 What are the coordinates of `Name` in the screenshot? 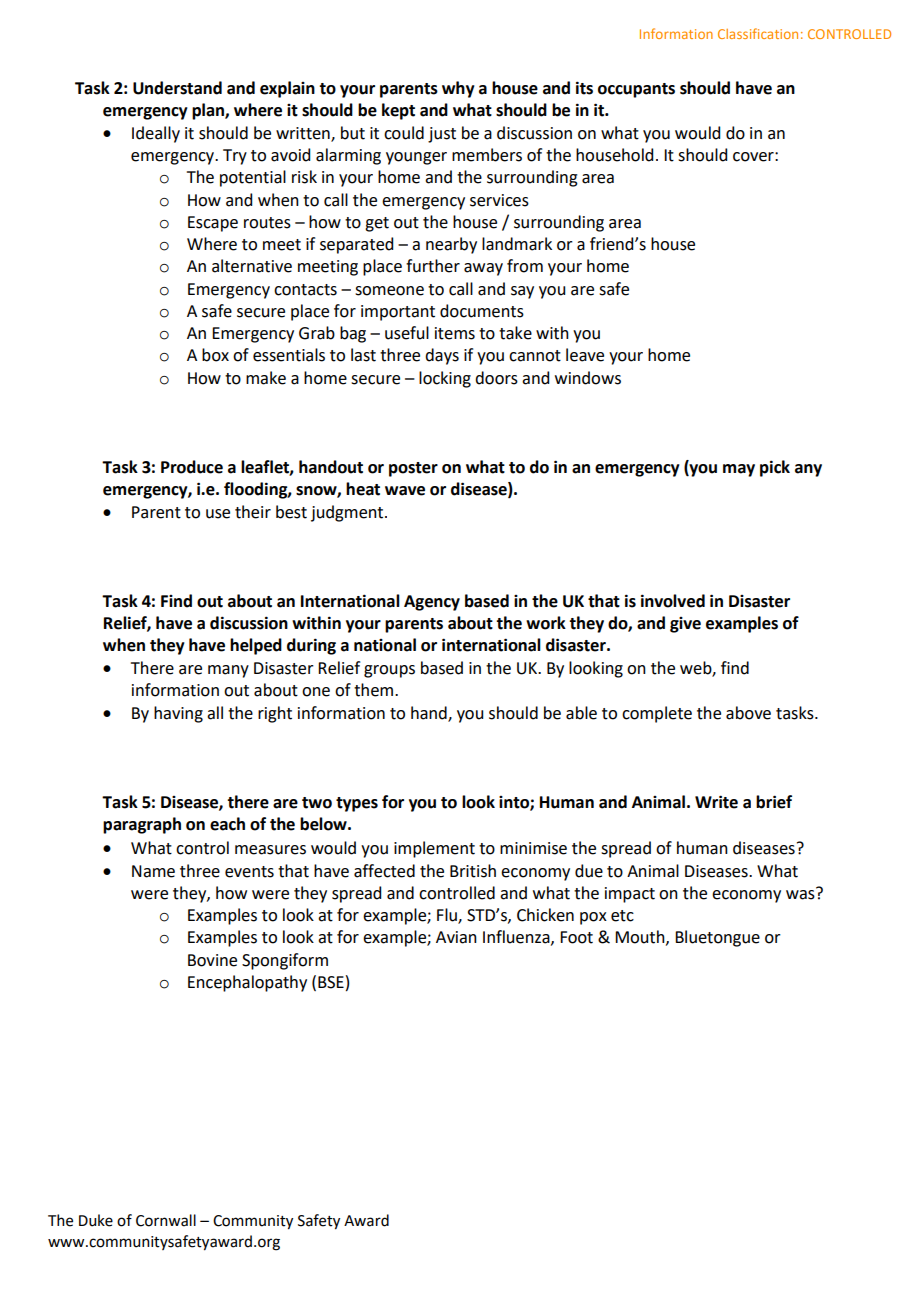 It's located at (153, 871).
